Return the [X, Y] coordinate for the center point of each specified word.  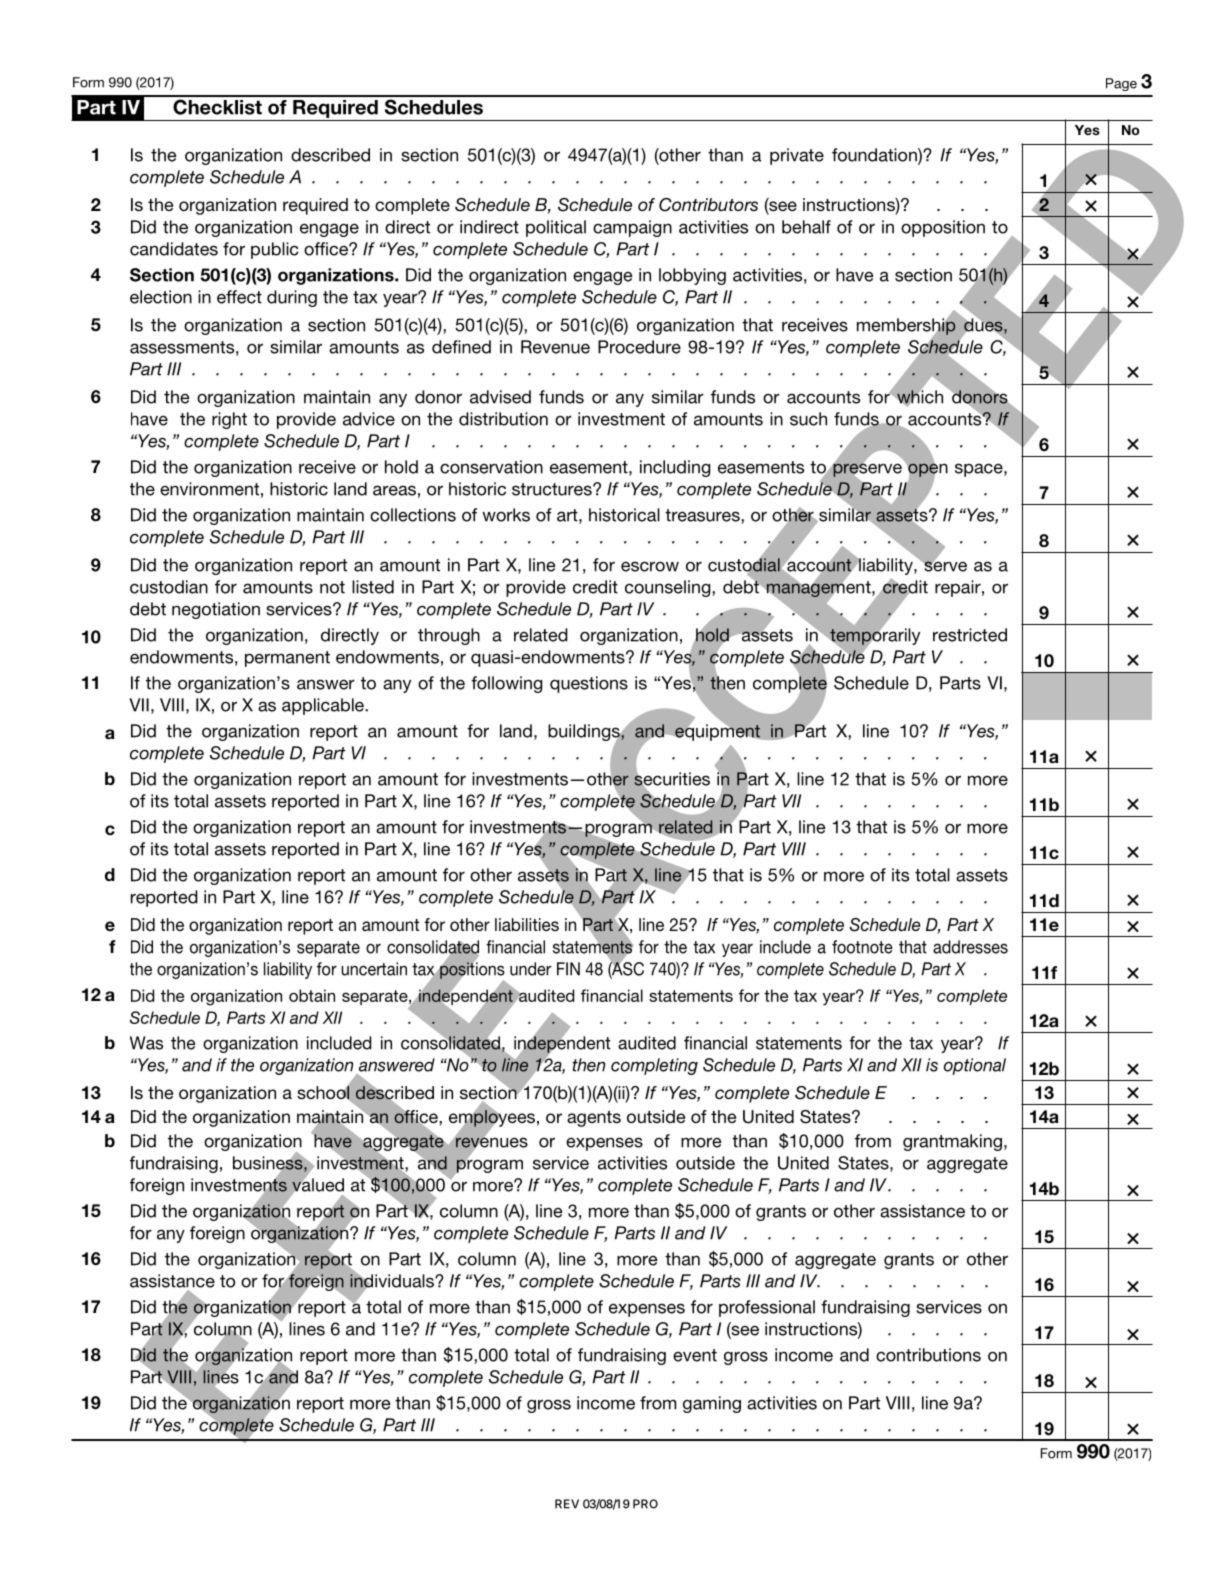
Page [1121, 84]
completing [654, 1066]
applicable [324, 706]
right [229, 420]
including [675, 468]
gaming [712, 1404]
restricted [970, 635]
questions [589, 684]
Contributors [708, 205]
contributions [928, 1355]
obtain [312, 995]
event [695, 1355]
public [274, 250]
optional [975, 1066]
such [808, 419]
